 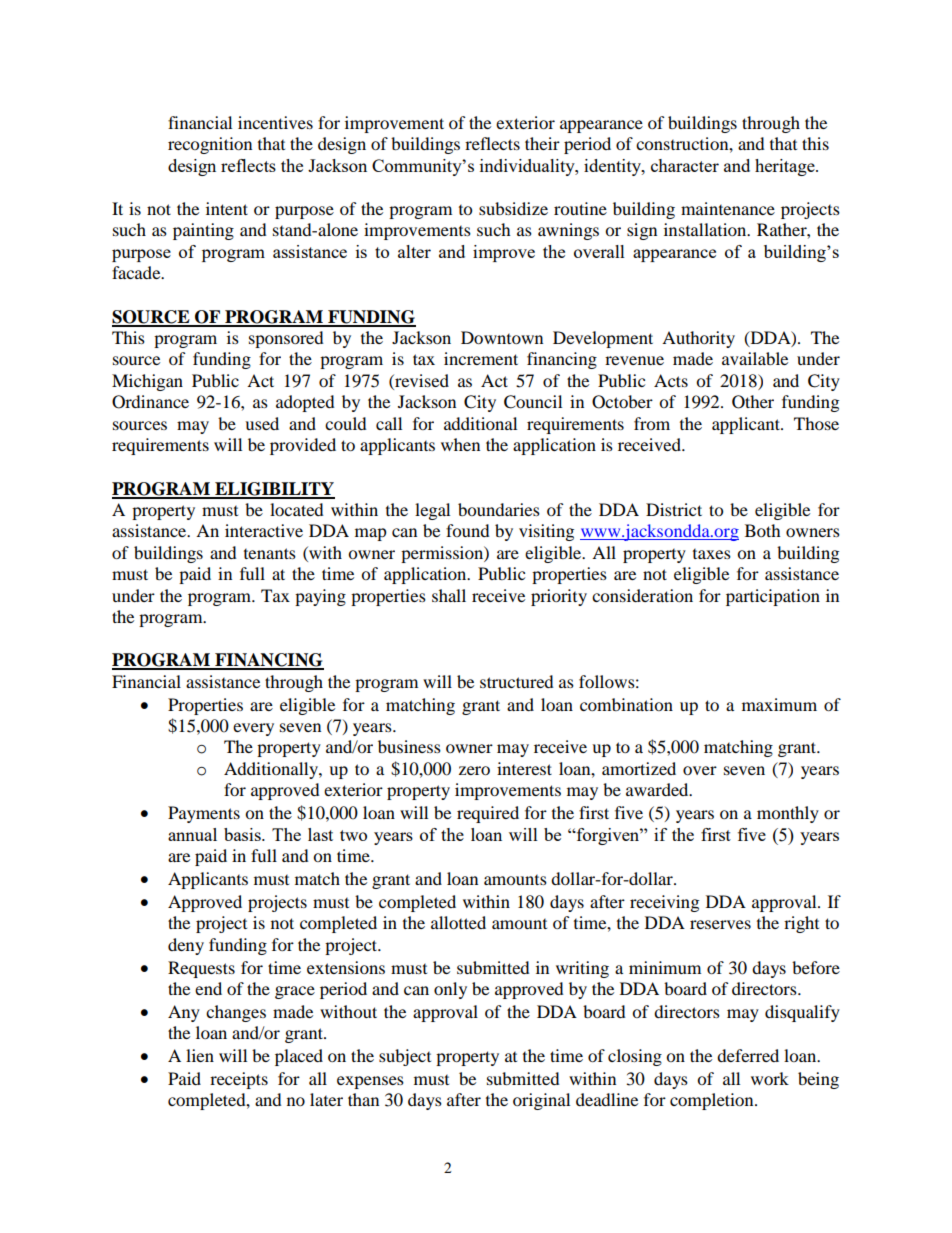 What do you see at coordinates (210, 145) in the screenshot?
I see `recognition` at bounding box center [210, 145].
